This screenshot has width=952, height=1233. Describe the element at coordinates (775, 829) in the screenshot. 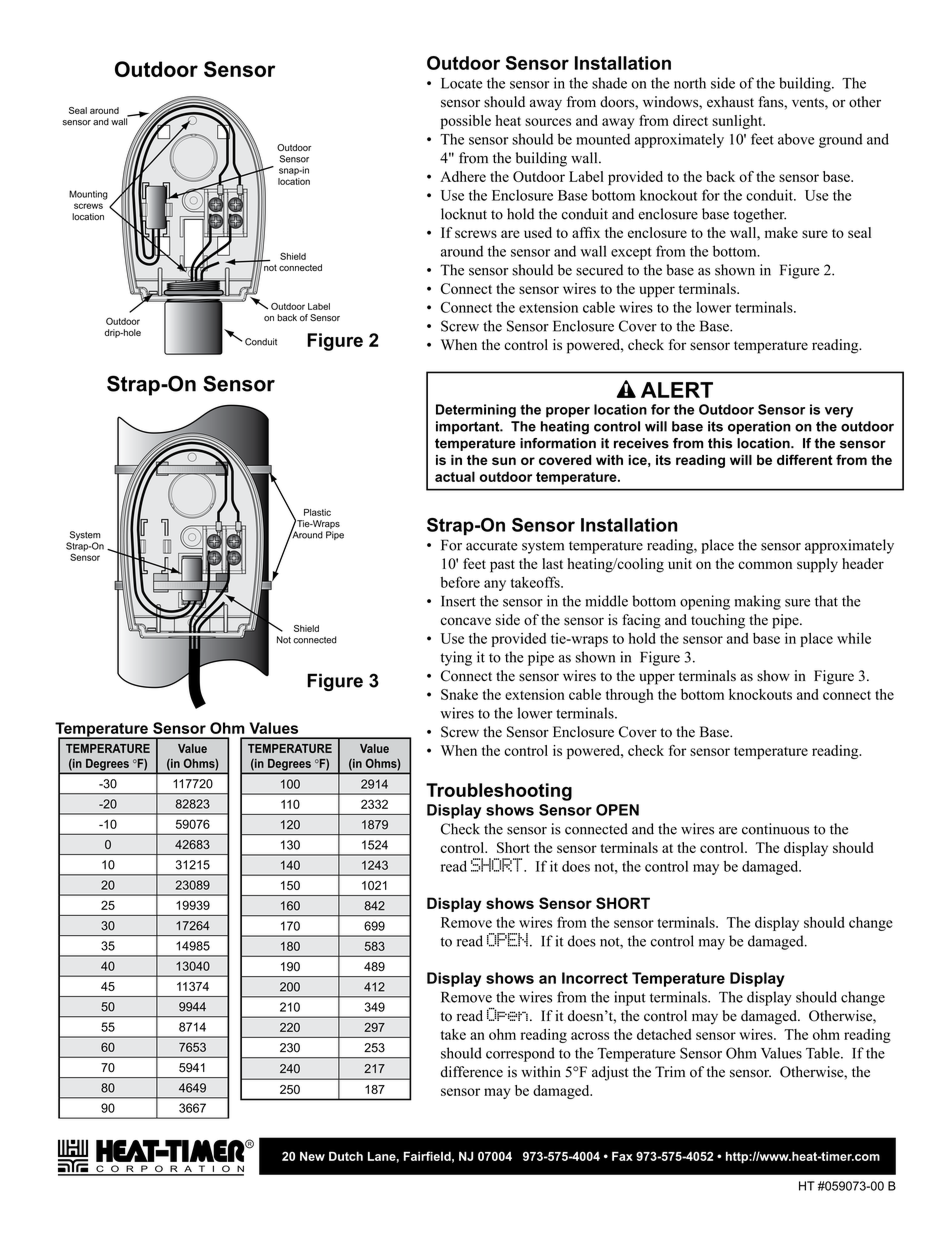

I see `continuous` at that location.
